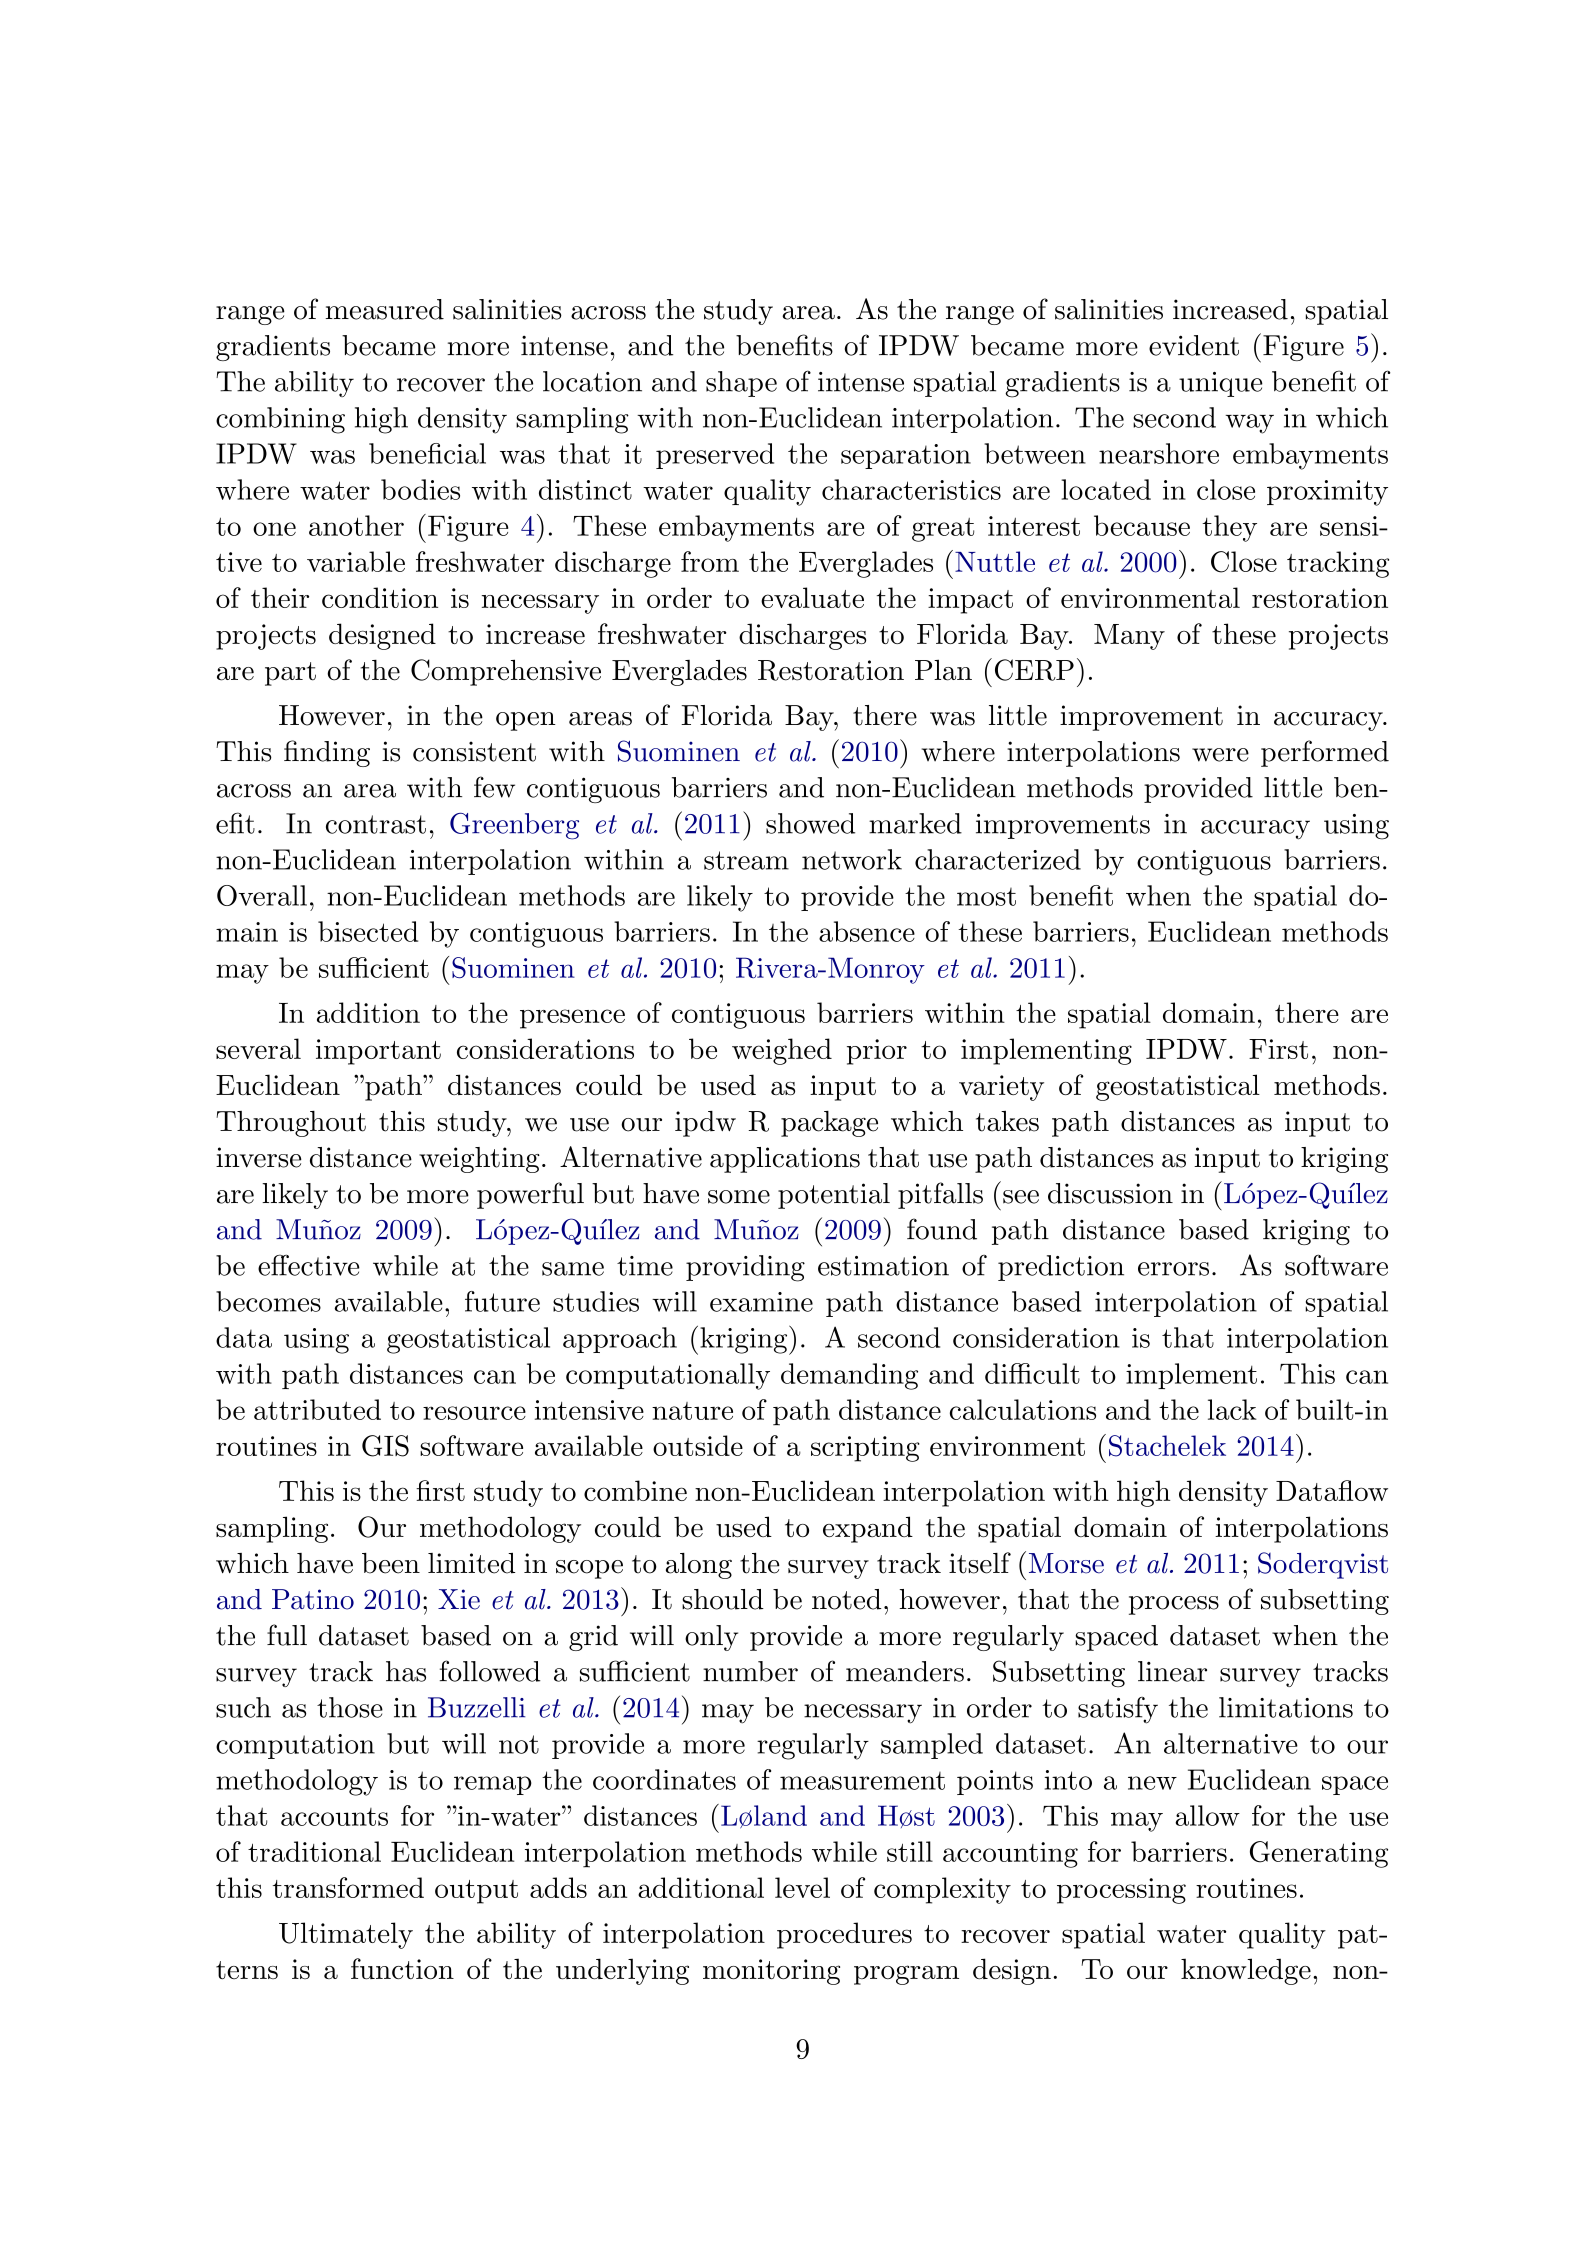 Image resolution: width=1585 pixels, height=2242 pixels. What do you see at coordinates (846, 1599) in the screenshot?
I see `noted` at bounding box center [846, 1599].
